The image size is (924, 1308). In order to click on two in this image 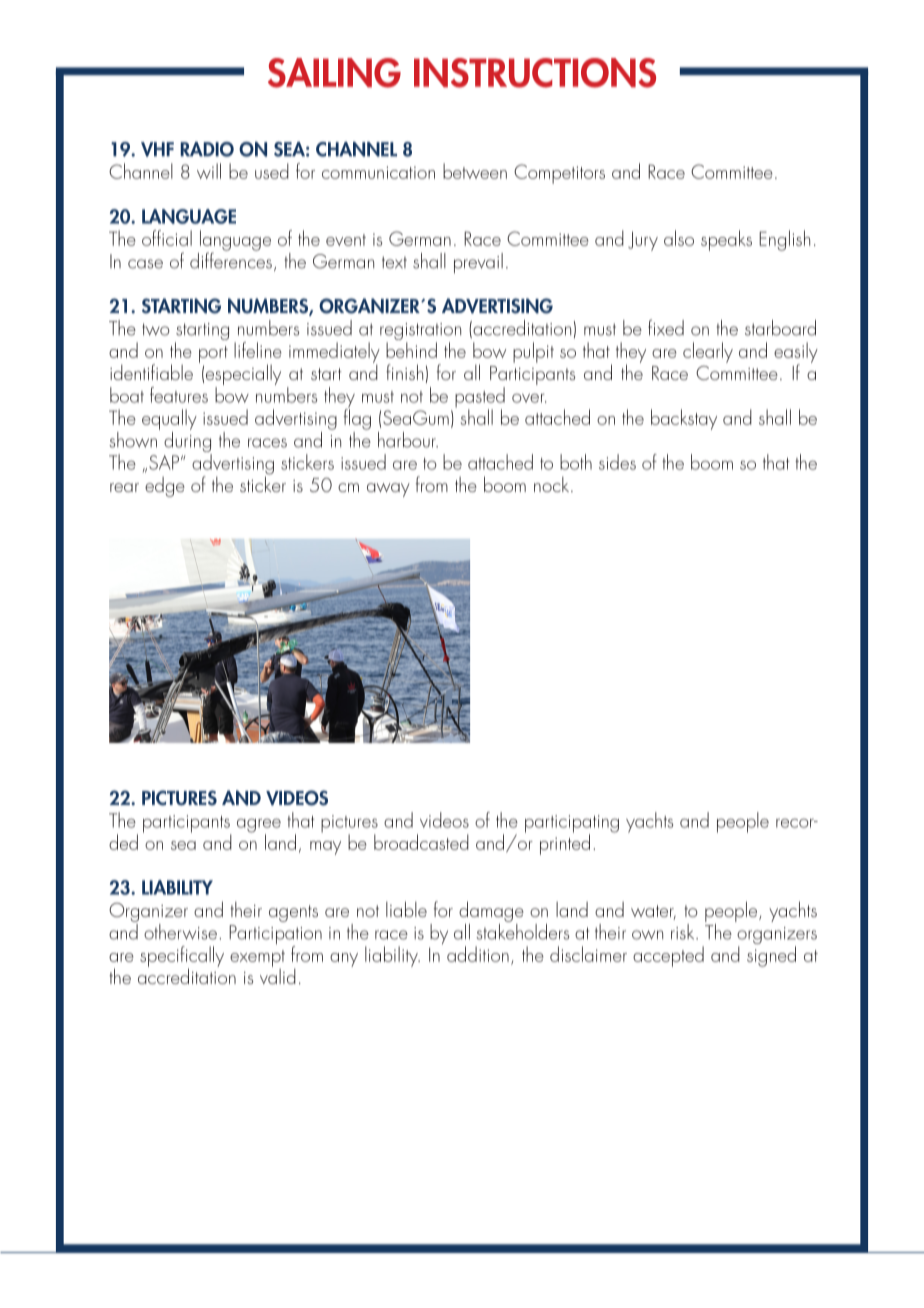, I will do `click(156, 329)`.
